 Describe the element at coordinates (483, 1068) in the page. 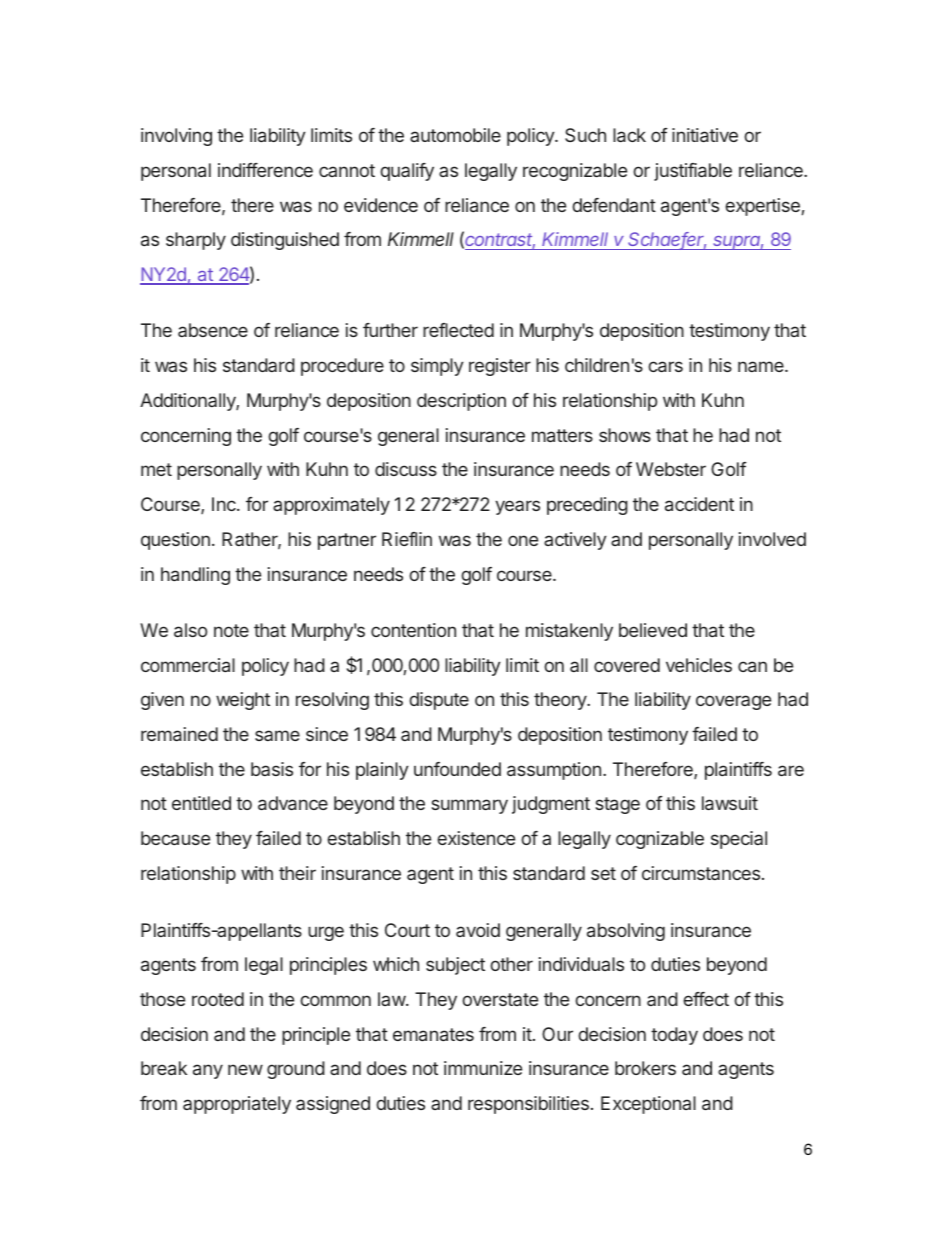

I see `immunize` at that location.
